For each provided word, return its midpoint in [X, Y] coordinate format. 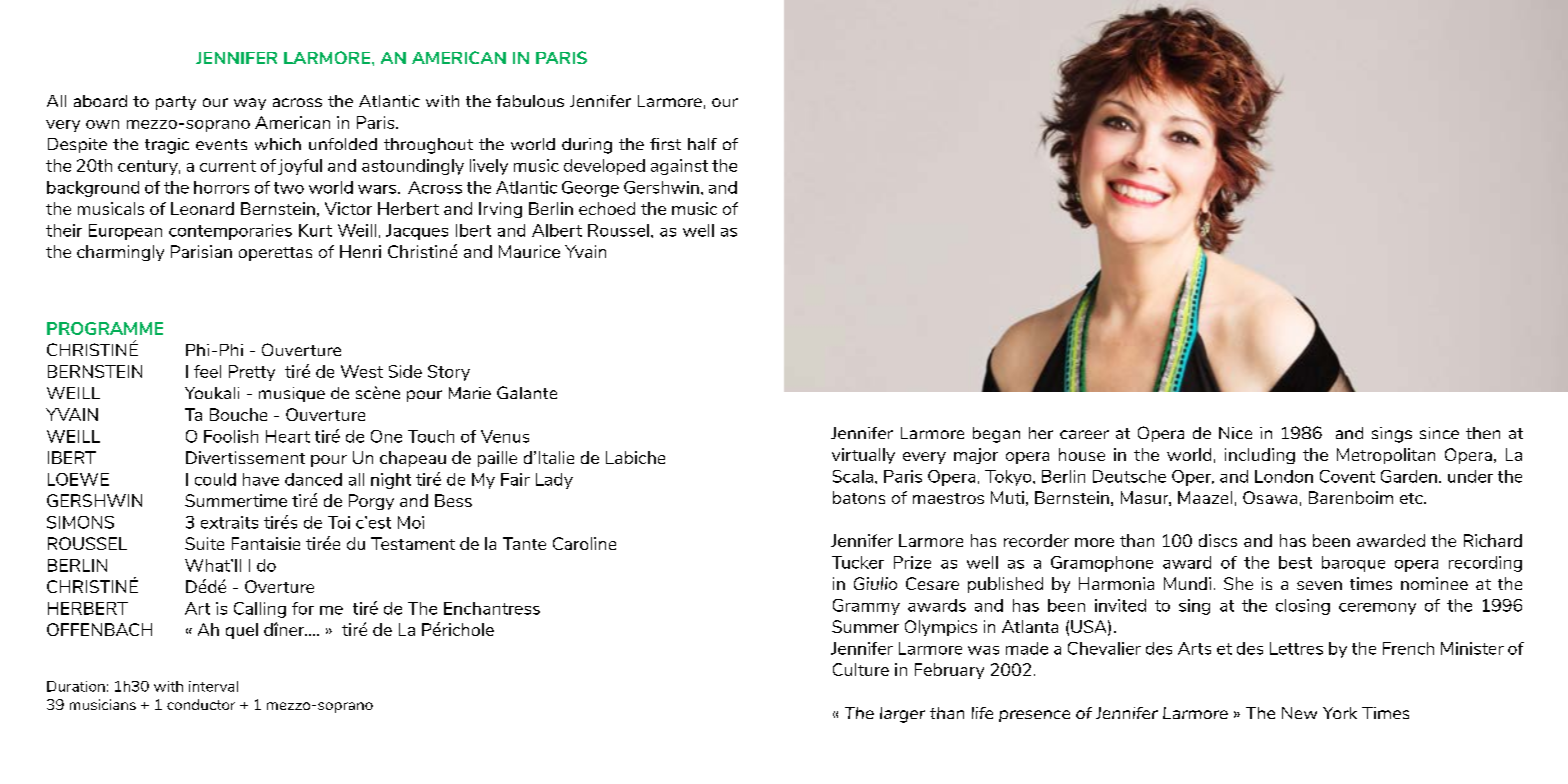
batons [859, 497]
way [250, 104]
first [665, 144]
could [215, 479]
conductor [201, 704]
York [1340, 713]
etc [1412, 498]
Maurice [529, 251]
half [702, 144]
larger [902, 715]
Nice [1235, 433]
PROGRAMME [105, 328]
